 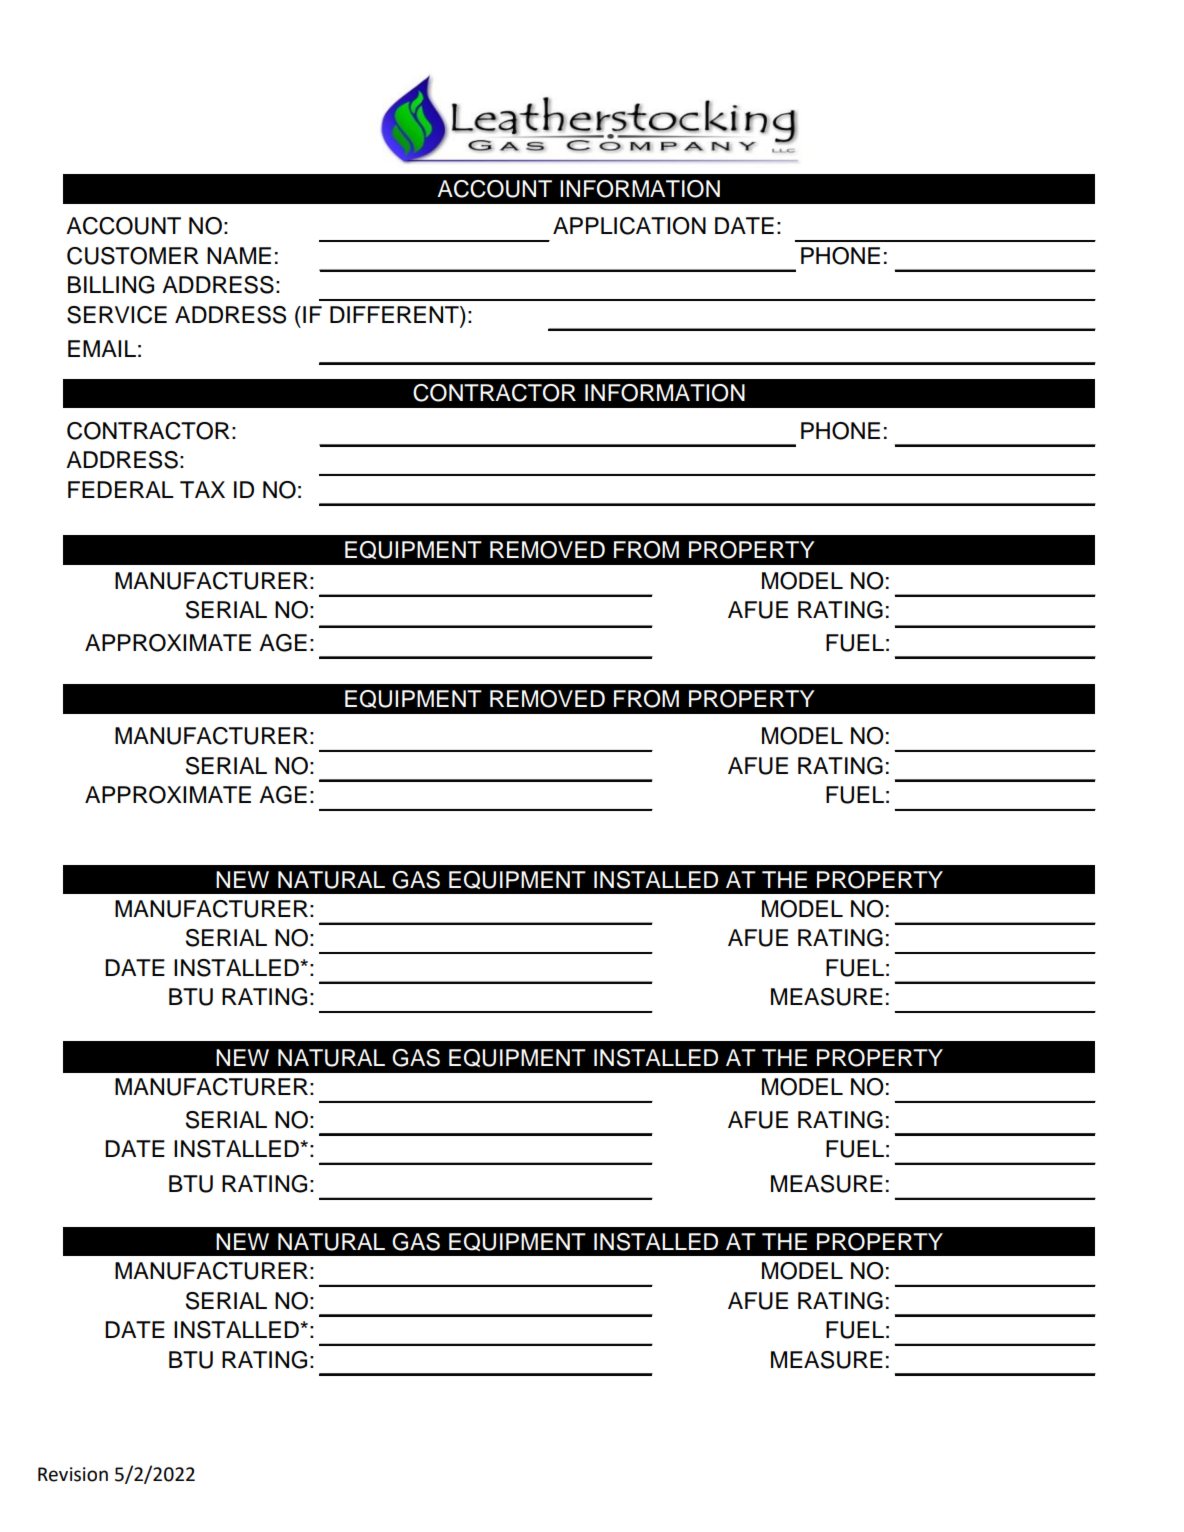 What do you see at coordinates (73, 1474) in the screenshot?
I see `Revision` at bounding box center [73, 1474].
